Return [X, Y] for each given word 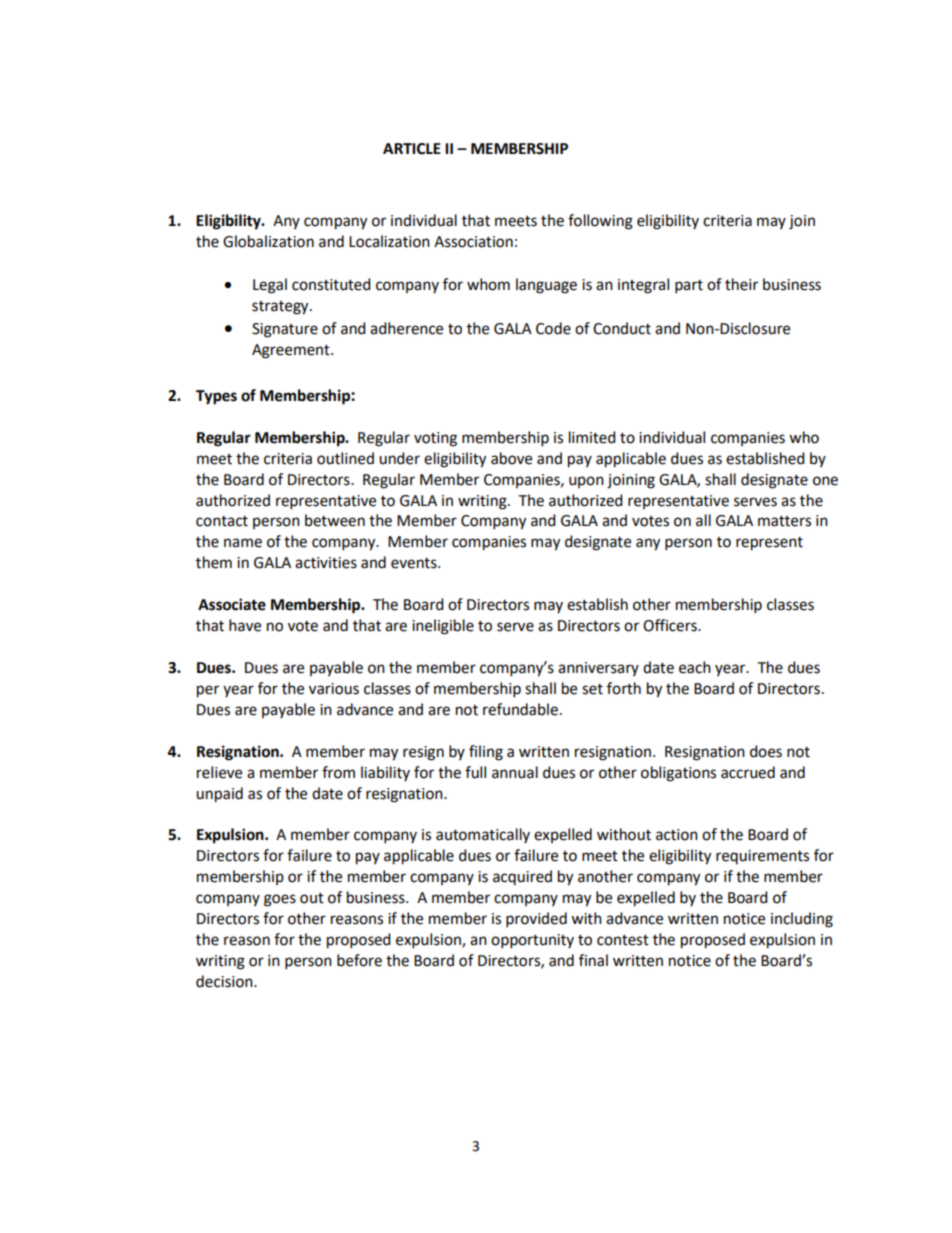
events [415, 563]
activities [326, 563]
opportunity [532, 941]
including [802, 920]
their [741, 284]
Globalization [268, 241]
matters [784, 521]
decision [225, 981]
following [600, 222]
